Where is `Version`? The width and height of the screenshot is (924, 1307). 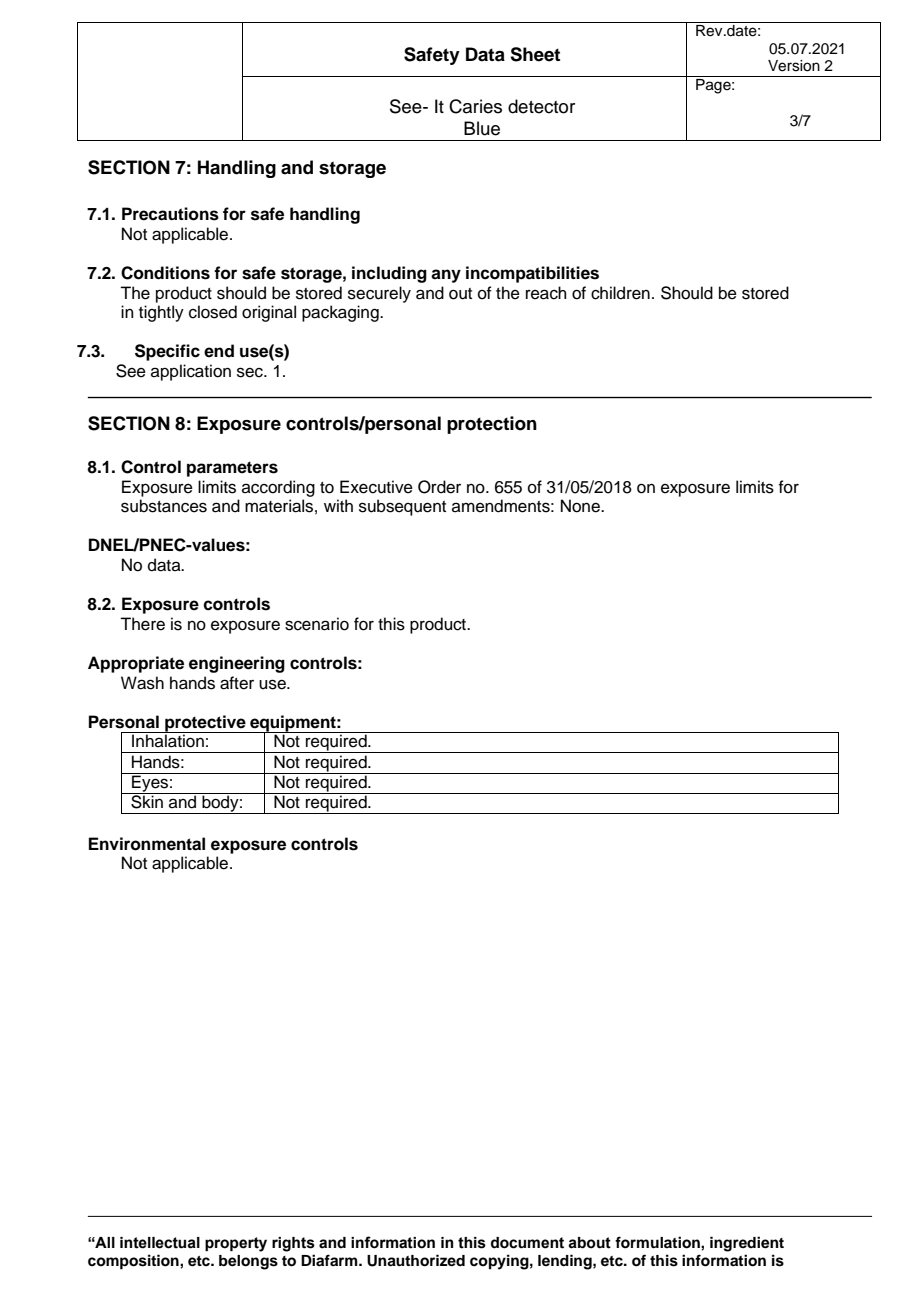 Version is located at coordinates (794, 66).
